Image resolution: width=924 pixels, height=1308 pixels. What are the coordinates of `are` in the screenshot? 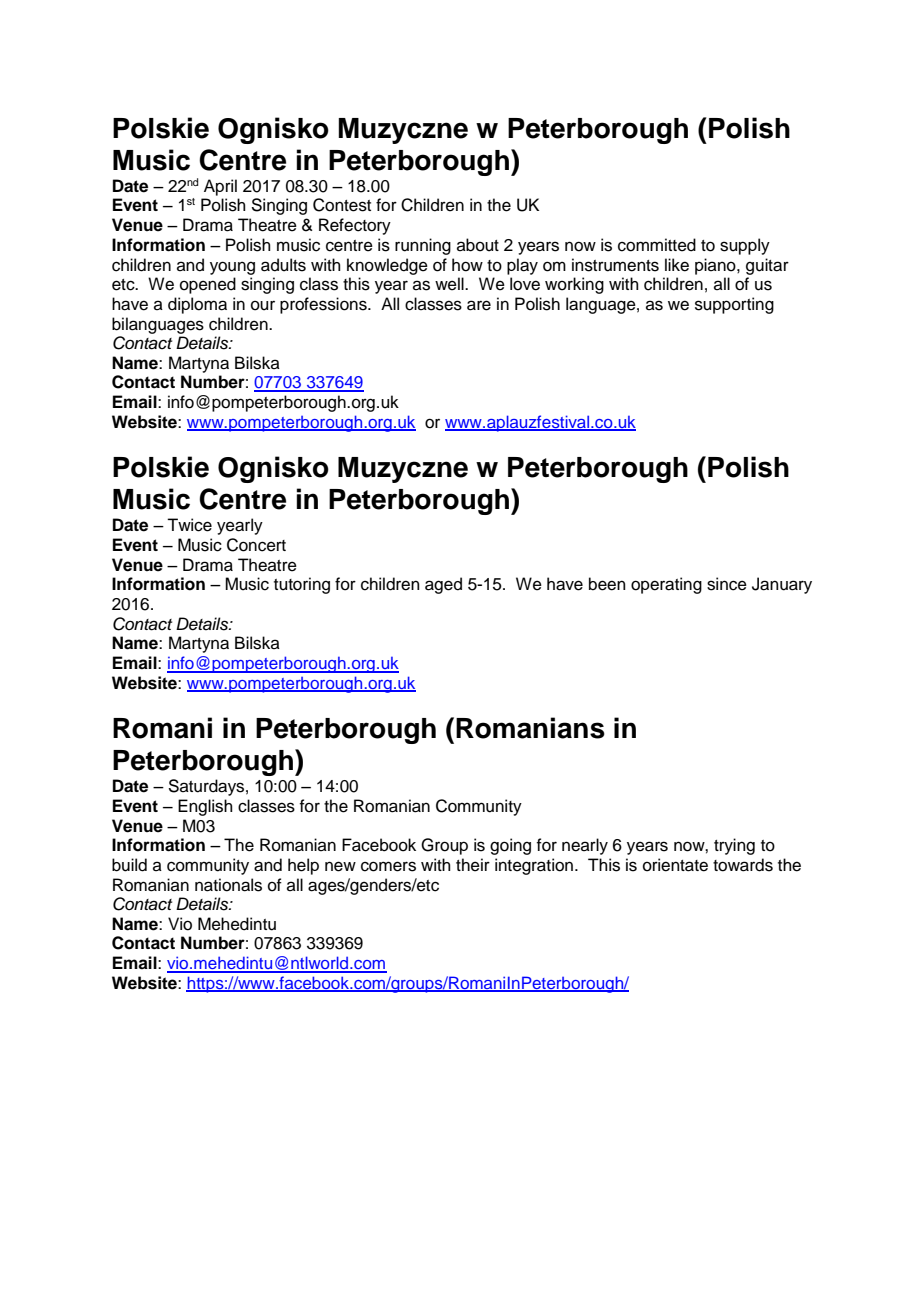 It's located at (479, 305).
